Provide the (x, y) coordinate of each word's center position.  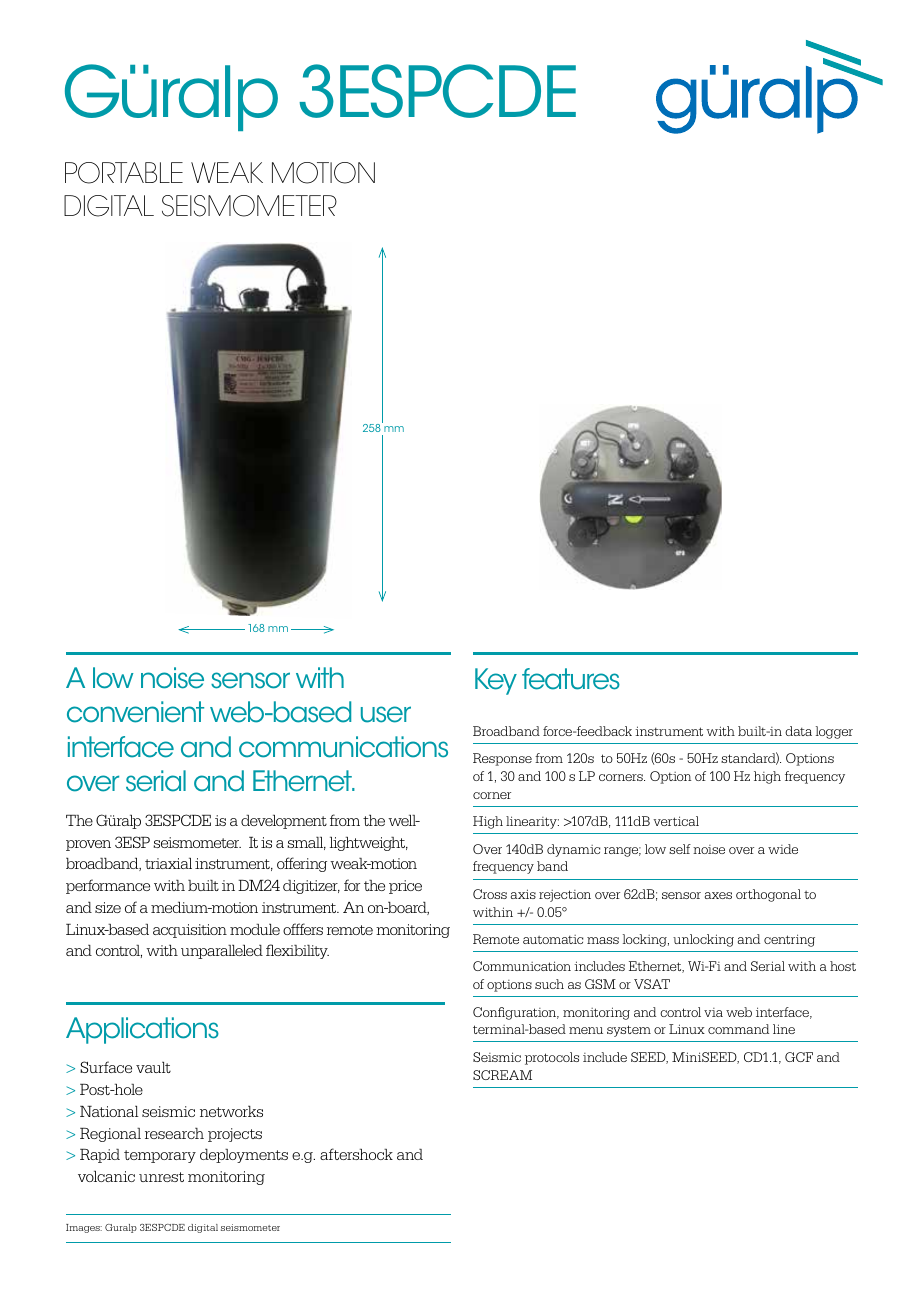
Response (502, 759)
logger (834, 732)
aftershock (356, 1154)
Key (496, 681)
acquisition (190, 931)
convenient (135, 712)
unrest (161, 1177)
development (284, 822)
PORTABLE (124, 173)
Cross (490, 894)
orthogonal (768, 895)
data (798, 731)
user (386, 714)
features (571, 679)
